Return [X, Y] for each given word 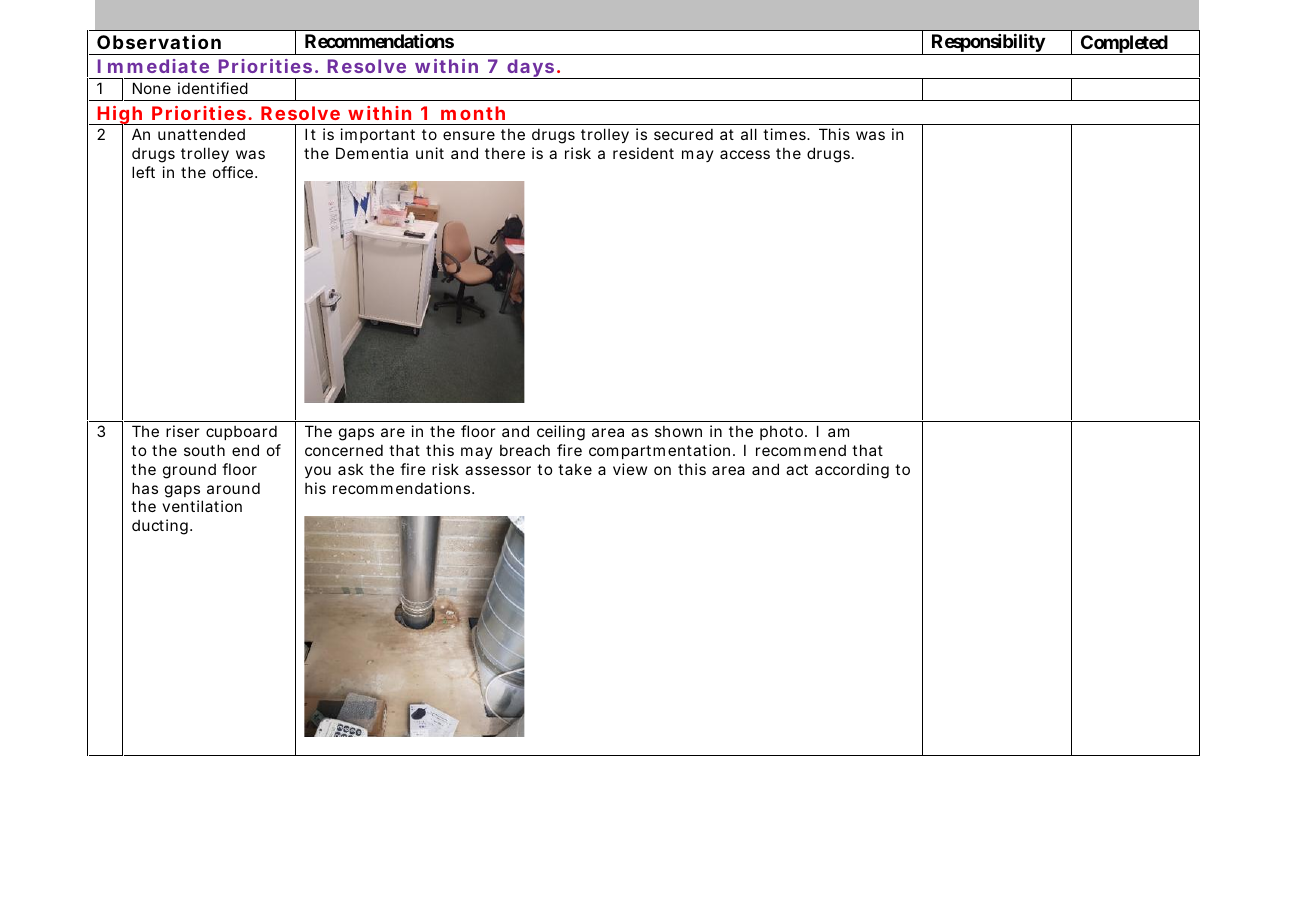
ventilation [202, 506]
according [852, 471]
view [630, 469]
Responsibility [987, 44]
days [531, 69]
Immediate [153, 66]
